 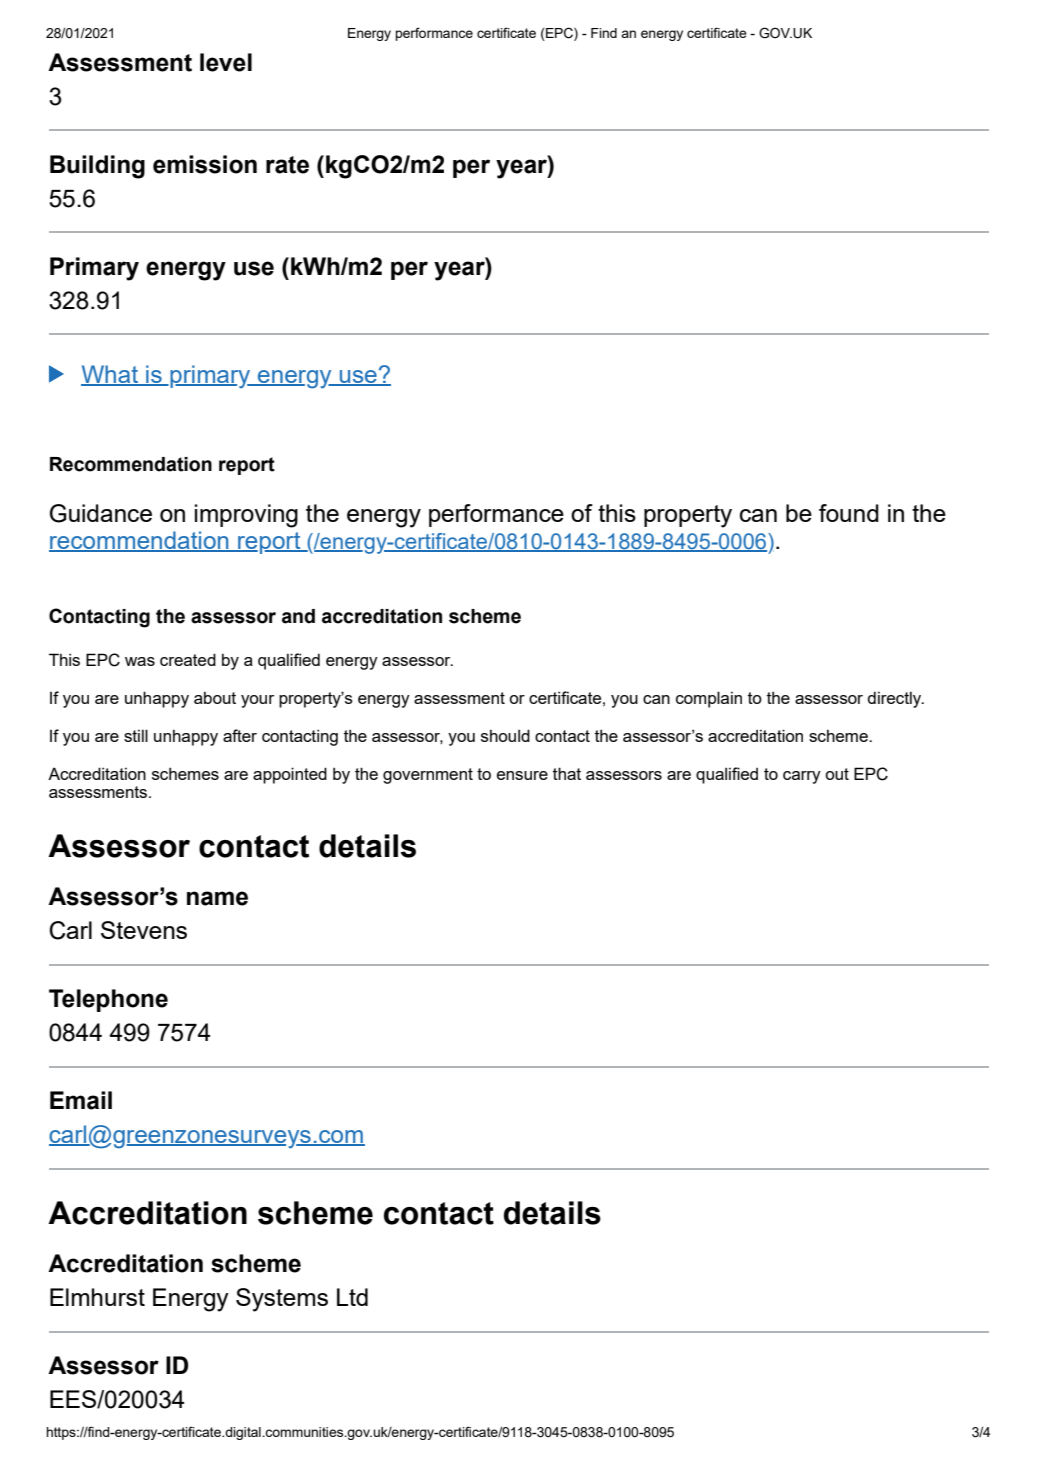 I want to click on rate, so click(x=287, y=165).
